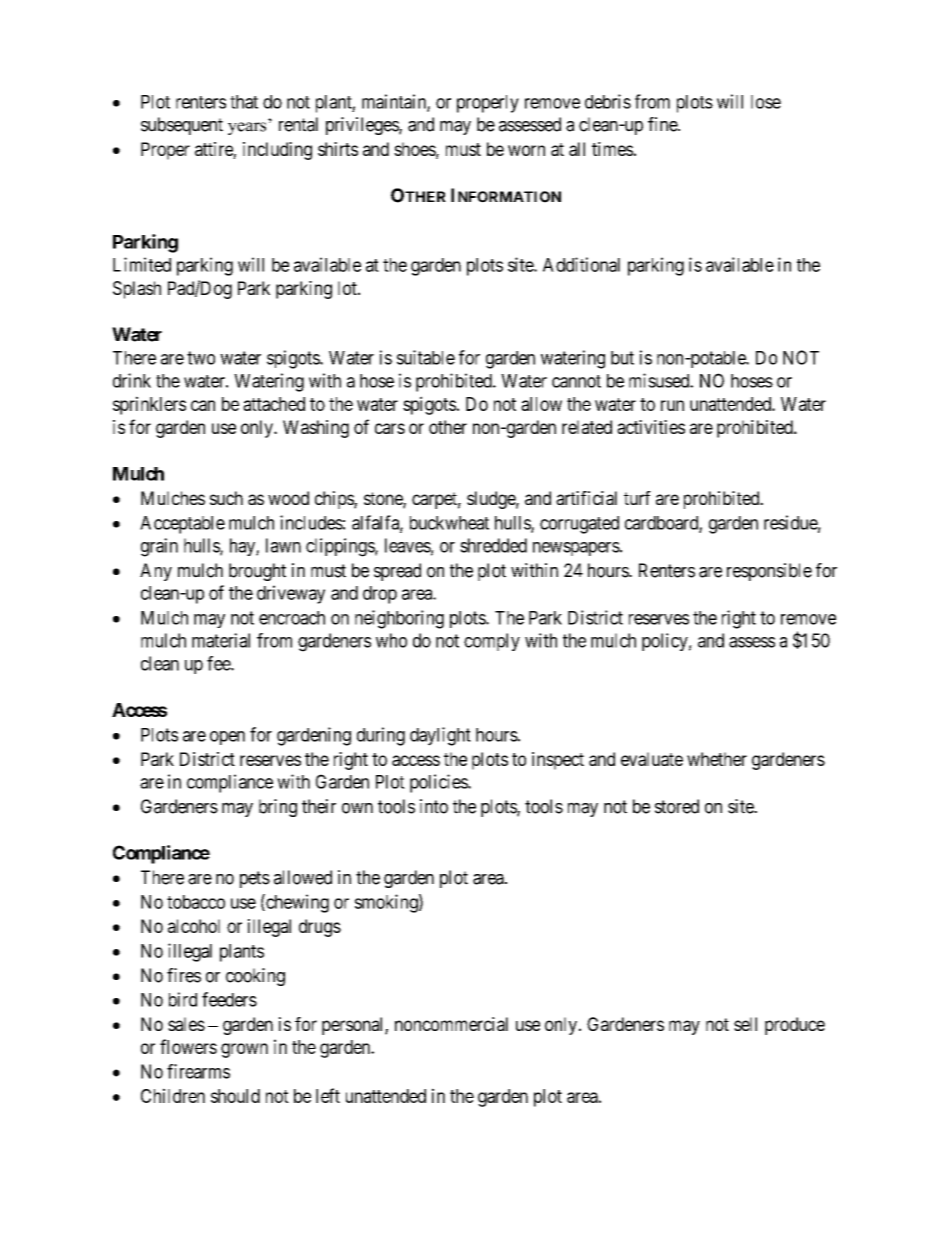  I want to click on worn, so click(526, 150).
